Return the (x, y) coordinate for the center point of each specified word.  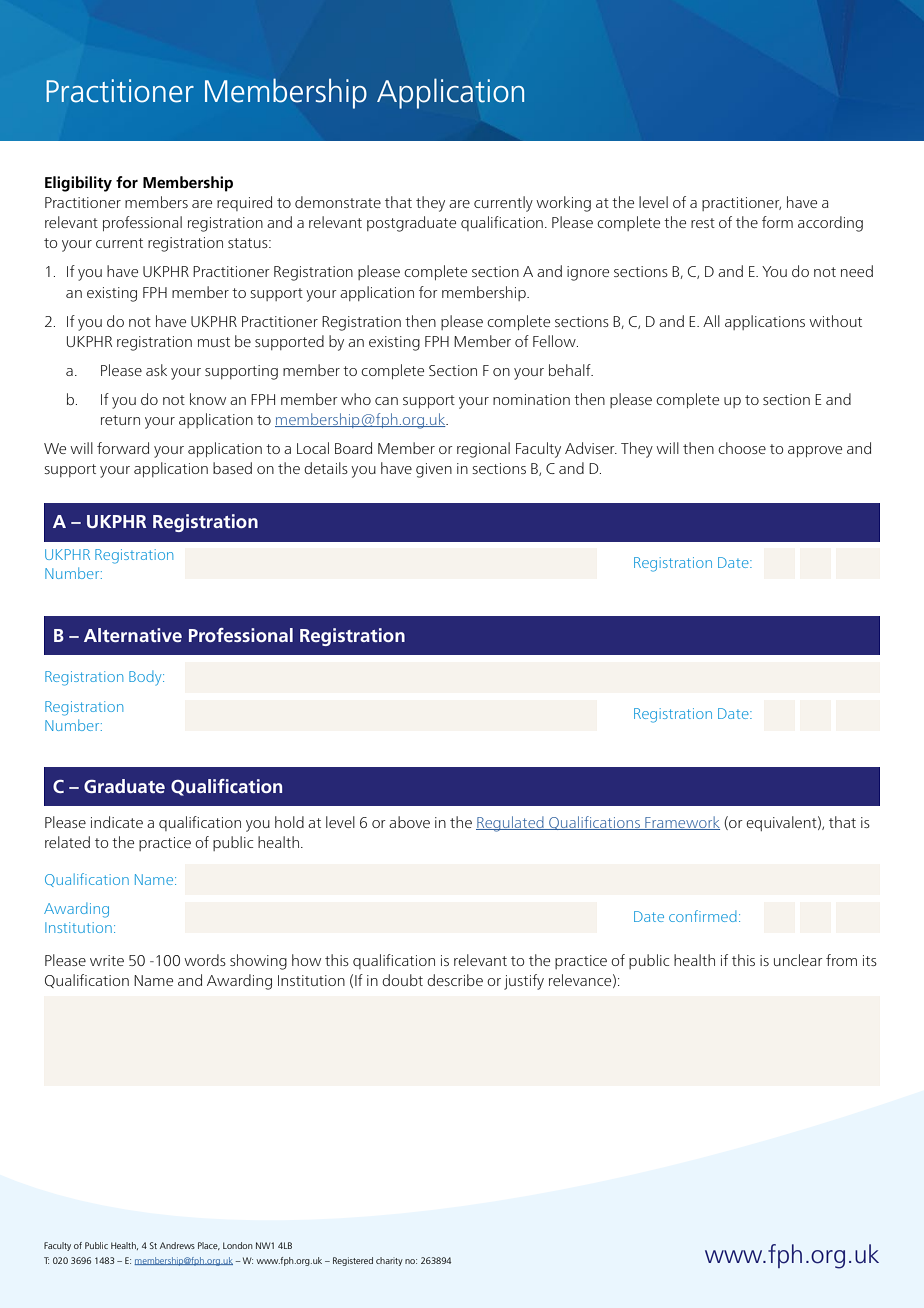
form (777, 222)
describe (455, 980)
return (120, 420)
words (205, 960)
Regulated (511, 824)
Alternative (133, 635)
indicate (117, 822)
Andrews (177, 1245)
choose (742, 448)
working (563, 204)
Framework (681, 823)
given (434, 470)
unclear (798, 960)
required (244, 203)
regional (483, 450)
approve (815, 451)
